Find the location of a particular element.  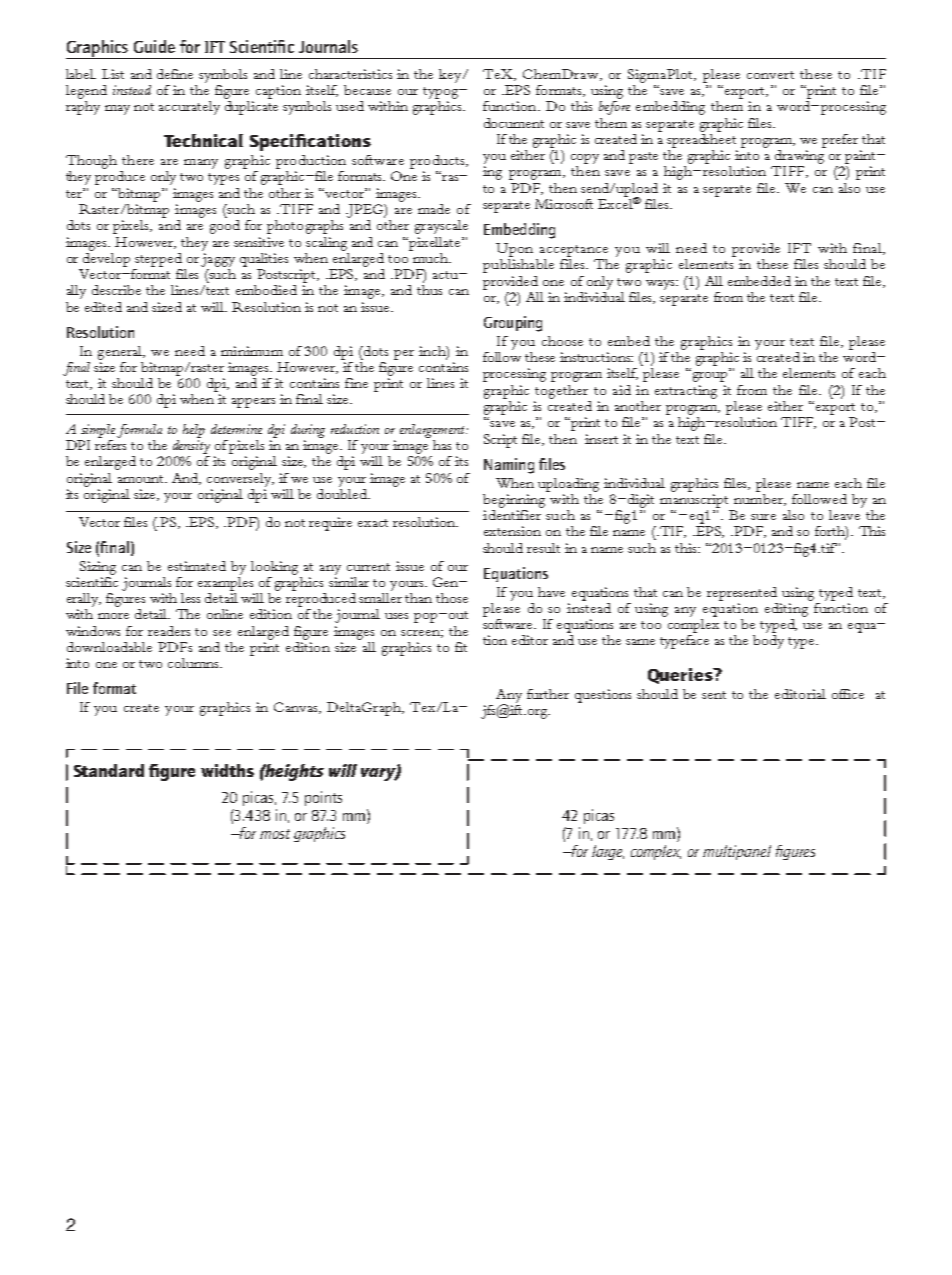

stepped is located at coordinates (158, 260).
